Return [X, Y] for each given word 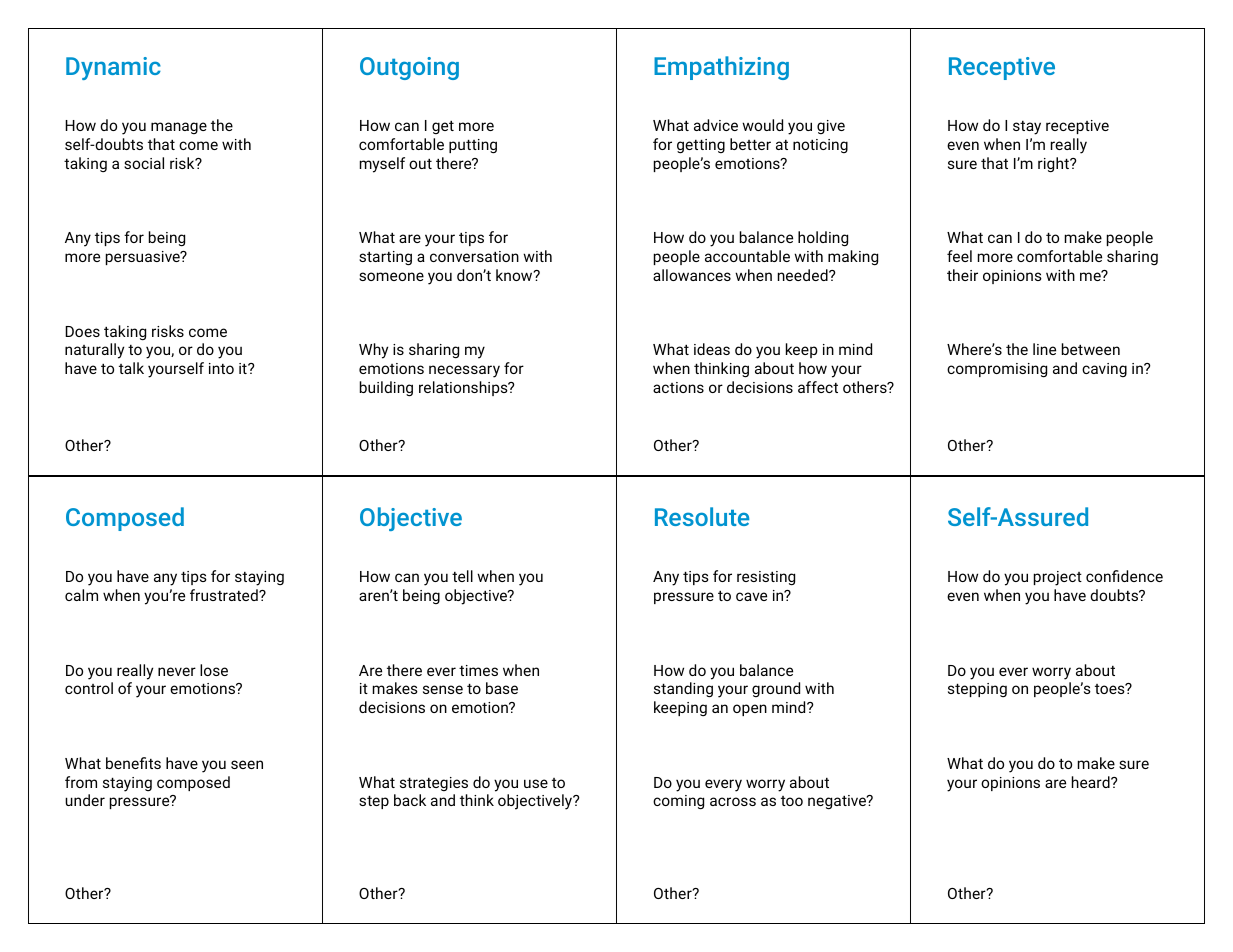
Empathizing [721, 68]
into [221, 368]
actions [678, 387]
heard [1092, 782]
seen [247, 764]
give [831, 127]
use [536, 783]
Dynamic [113, 68]
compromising [997, 370]
